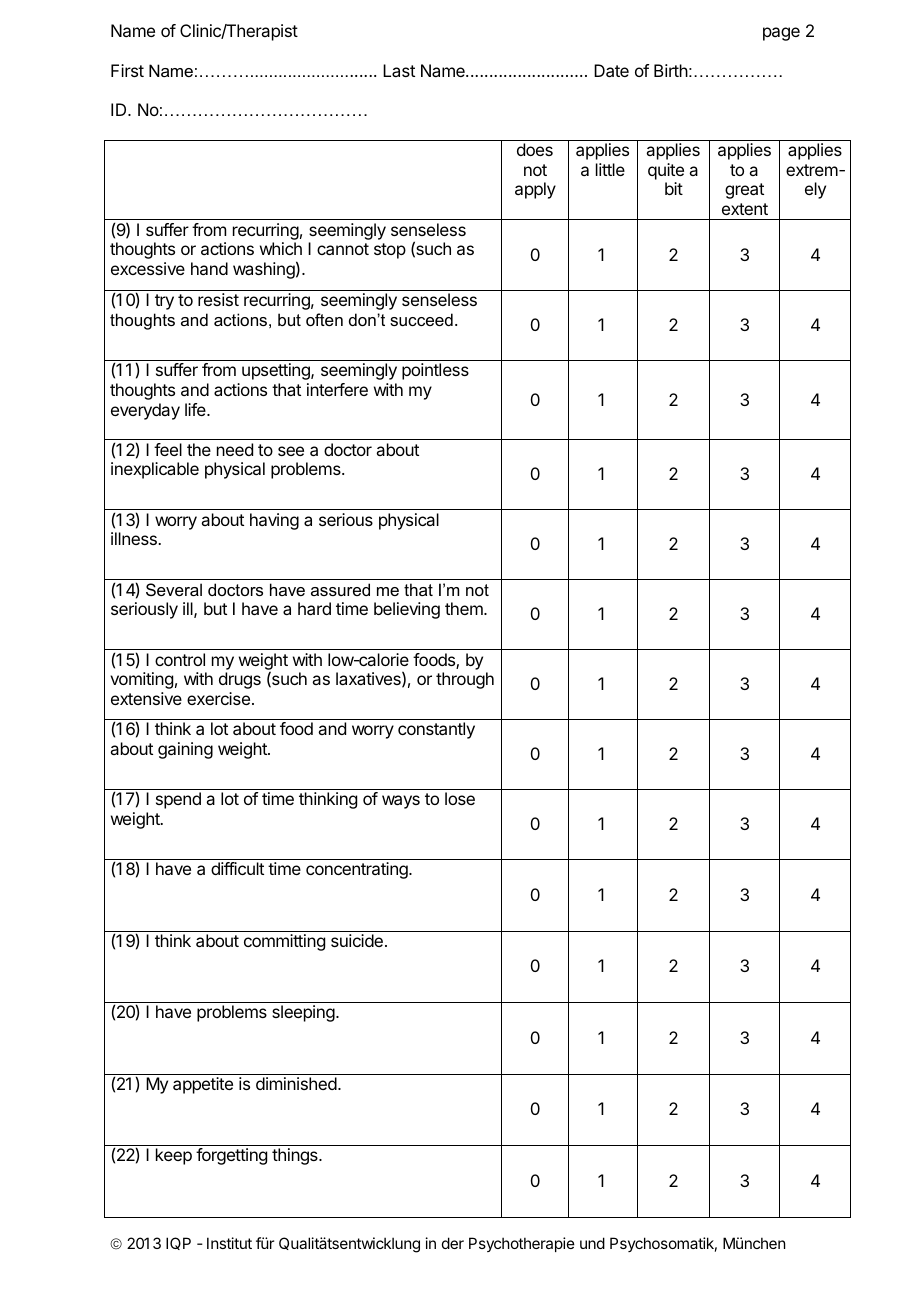 The width and height of the screenshot is (924, 1308). Describe the element at coordinates (229, 1243) in the screenshot. I see `Institut` at that location.
